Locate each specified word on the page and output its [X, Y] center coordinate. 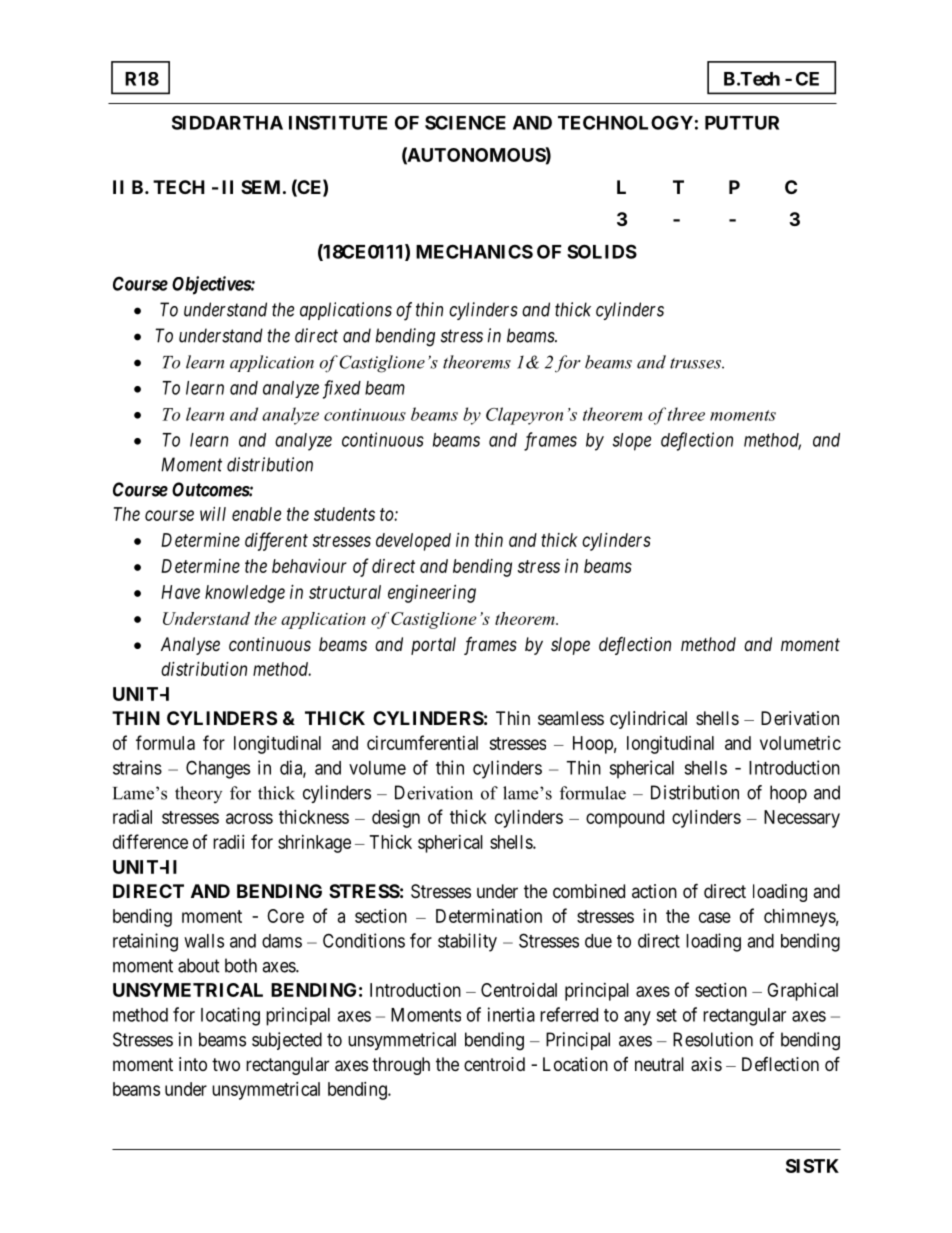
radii [228, 842]
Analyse [190, 646]
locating [230, 1016]
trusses [696, 363]
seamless [571, 718]
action [654, 891]
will [213, 514]
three [686, 414]
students [344, 514]
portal [433, 646]
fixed [342, 389]
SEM [260, 187]
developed [413, 542]
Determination [489, 916]
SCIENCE [465, 122]
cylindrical [648, 720]
